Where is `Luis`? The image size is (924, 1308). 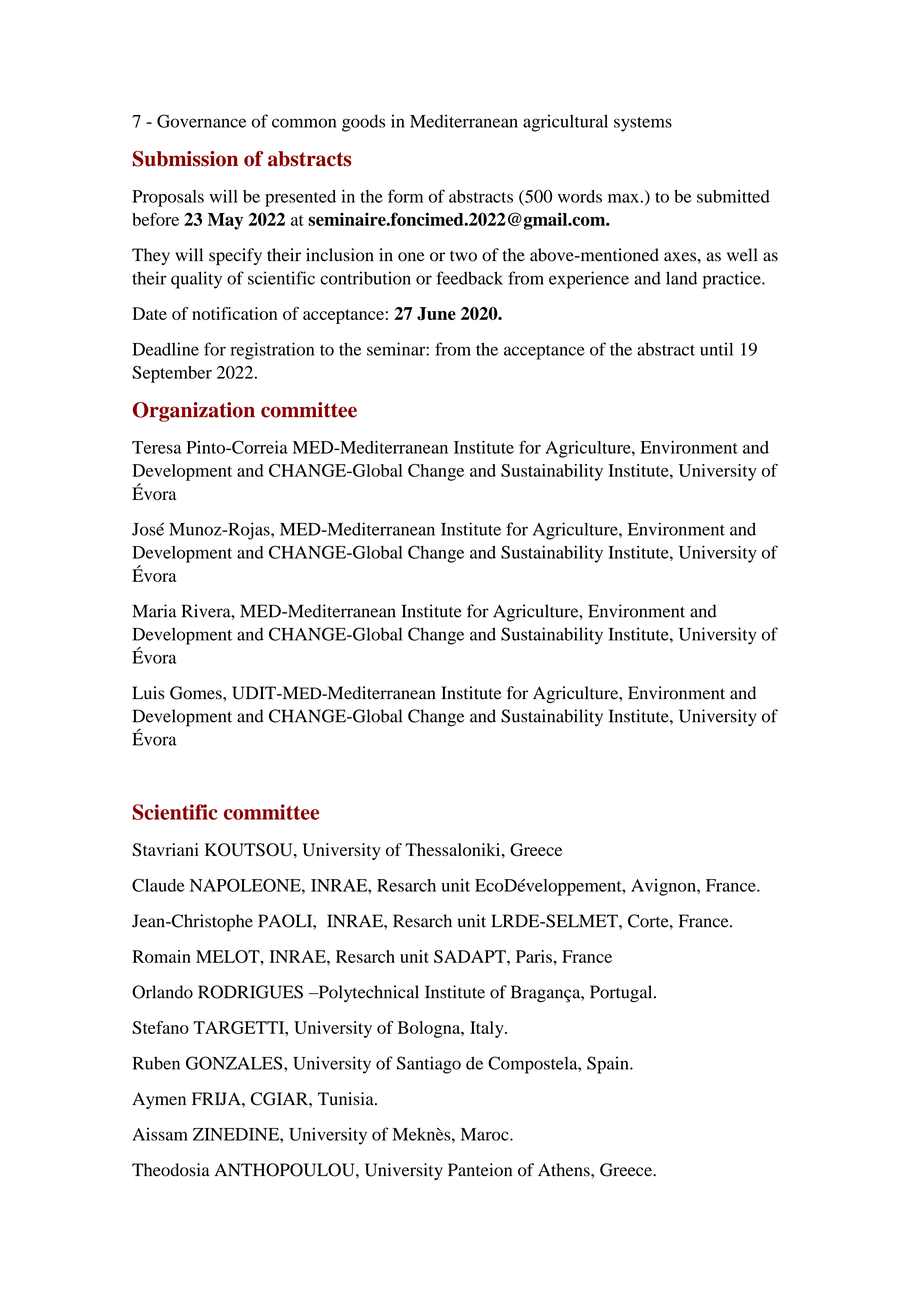 Luis is located at coordinates (148, 693).
